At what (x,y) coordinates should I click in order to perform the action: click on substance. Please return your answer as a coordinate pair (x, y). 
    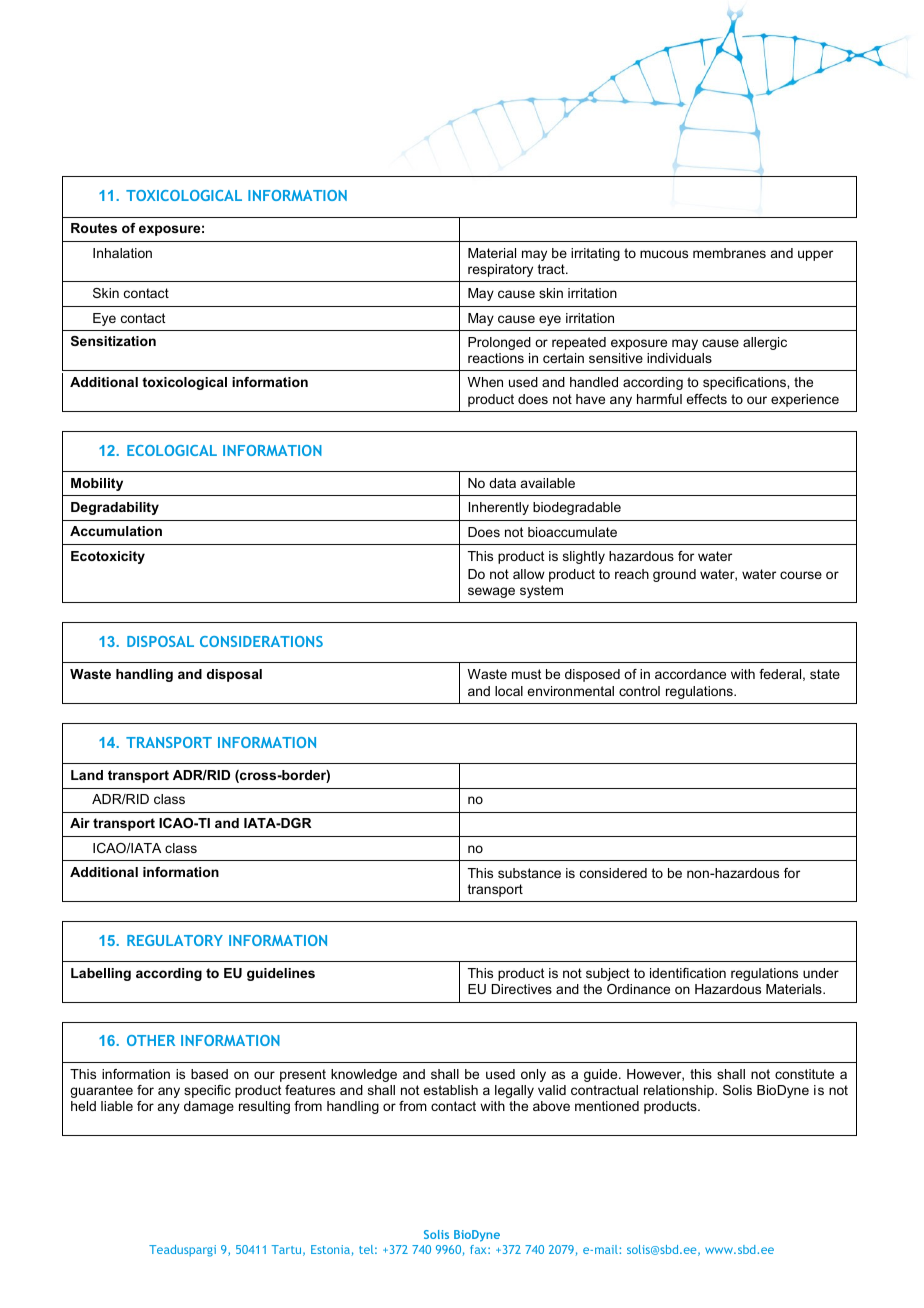
    Looking at the image, I should click on (529, 873).
